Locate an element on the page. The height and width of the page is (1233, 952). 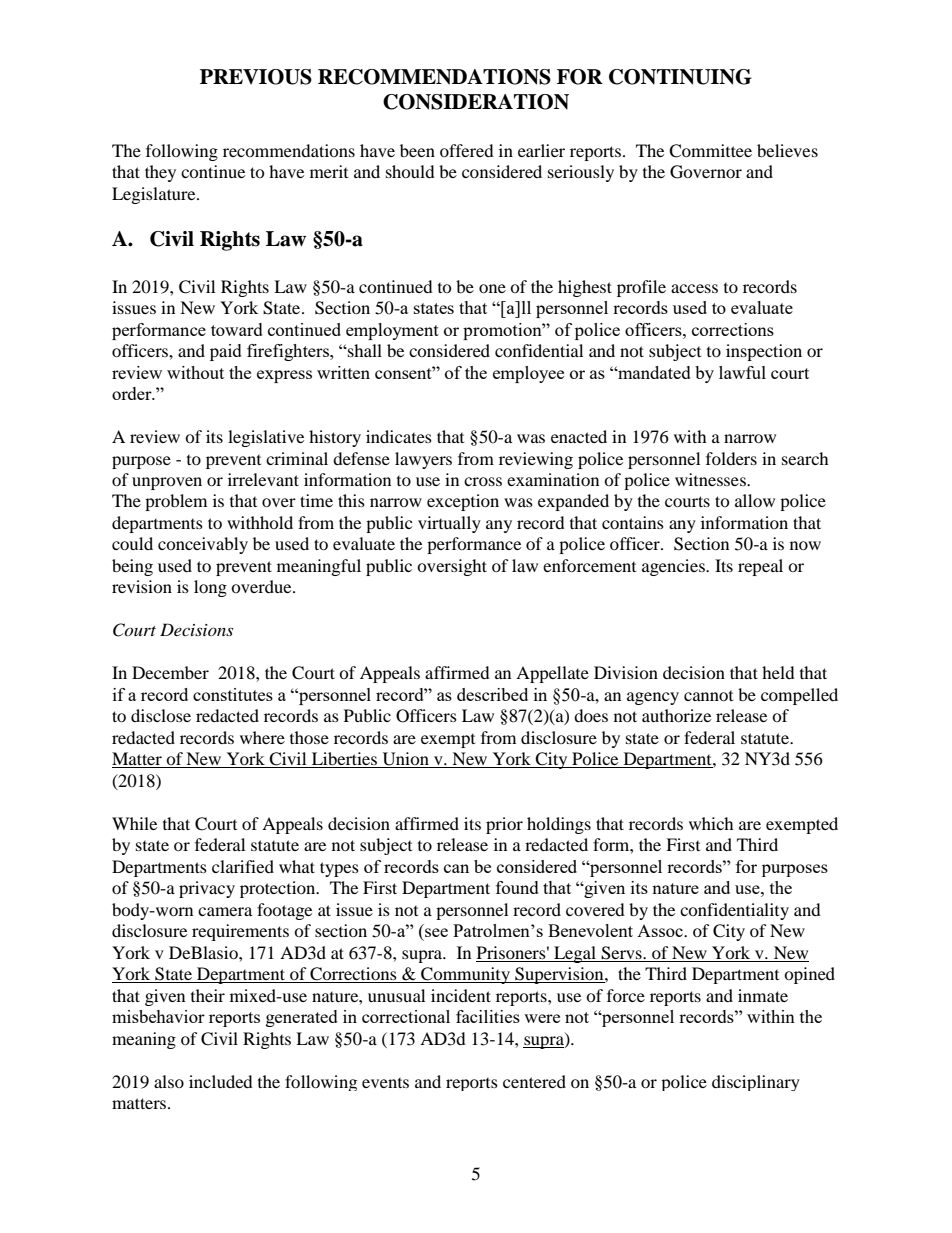
PREVIOUS is located at coordinates (256, 77).
